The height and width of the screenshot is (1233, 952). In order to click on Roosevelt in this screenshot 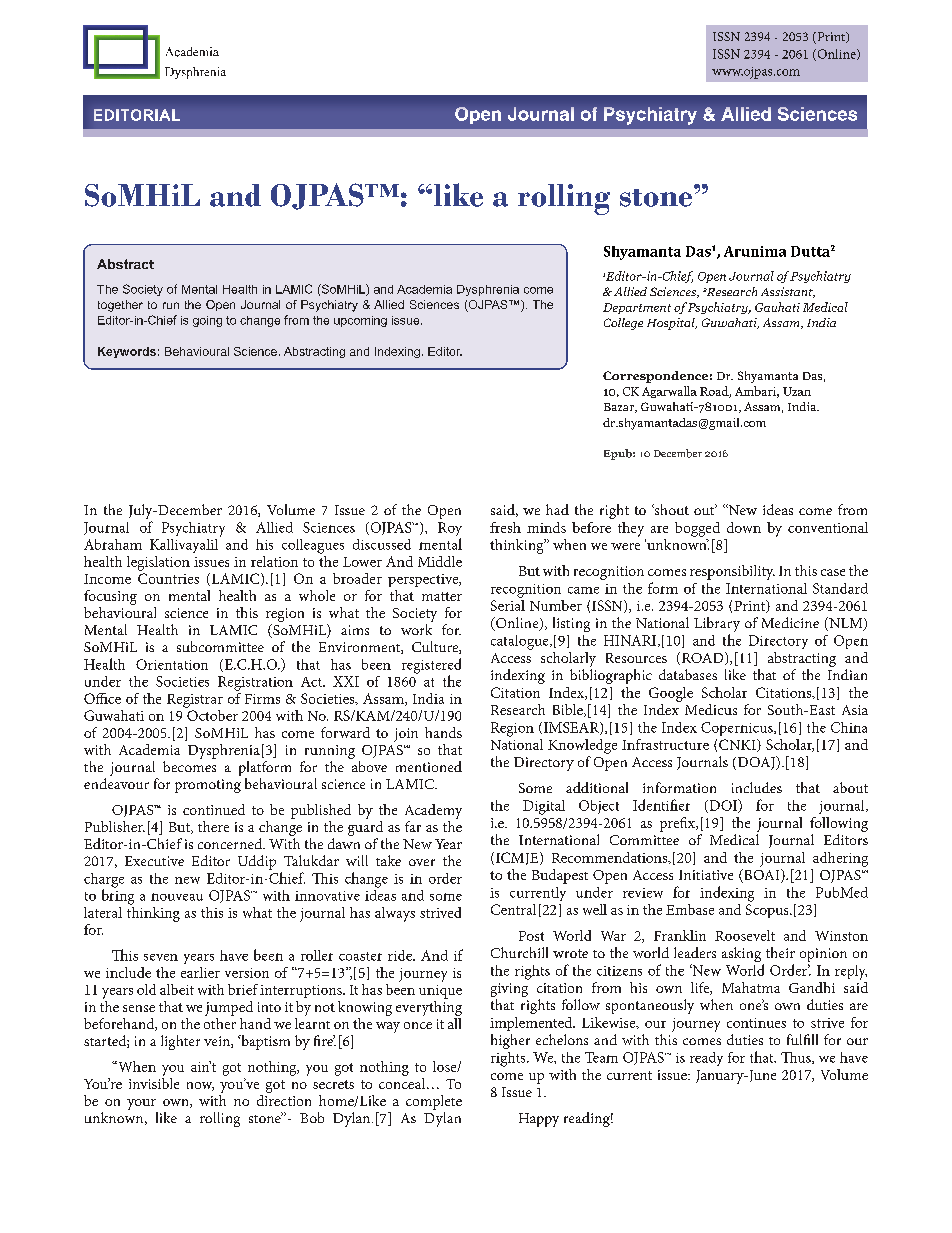, I will do `click(745, 935)`.
